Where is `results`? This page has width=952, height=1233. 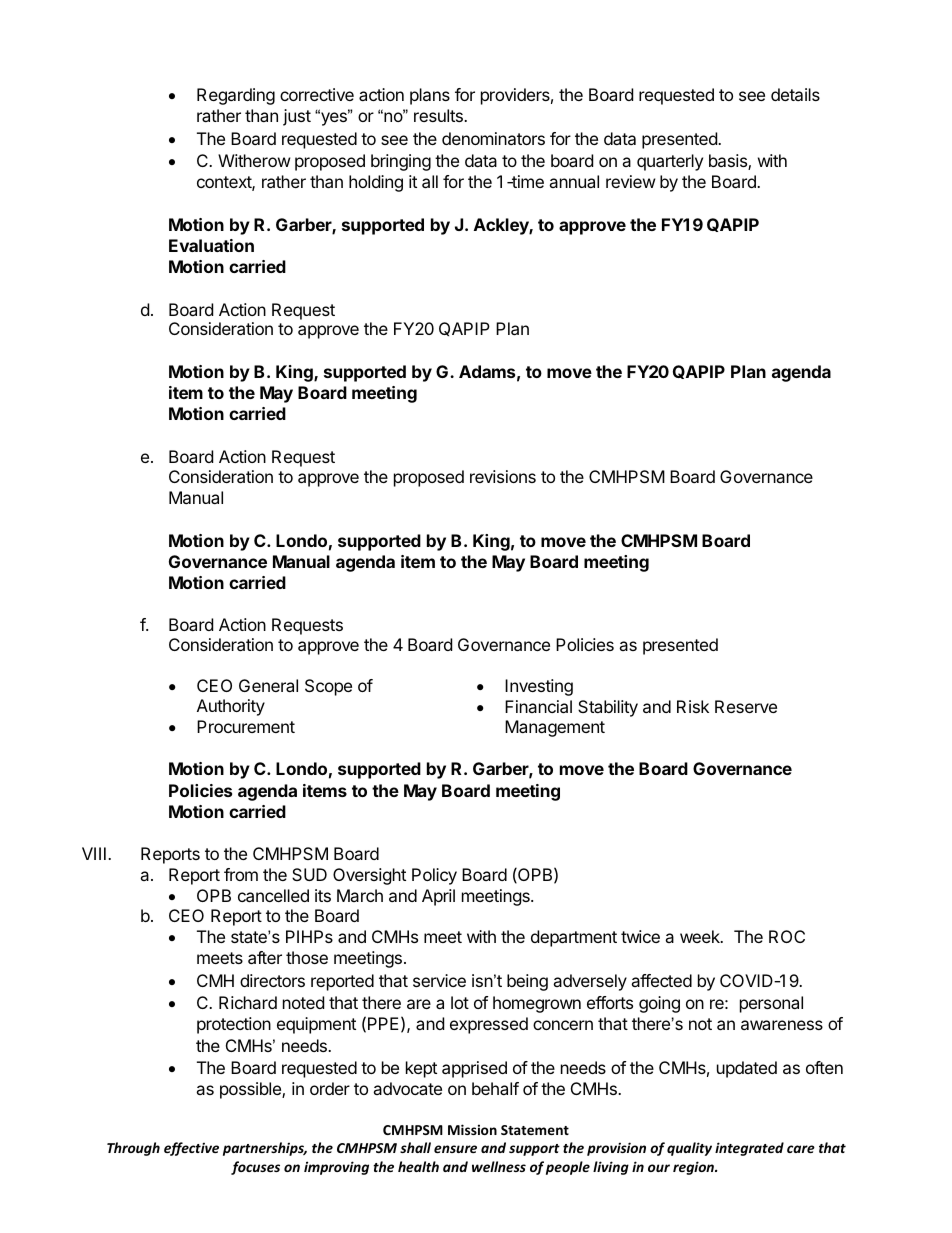
results is located at coordinates (439, 115).
